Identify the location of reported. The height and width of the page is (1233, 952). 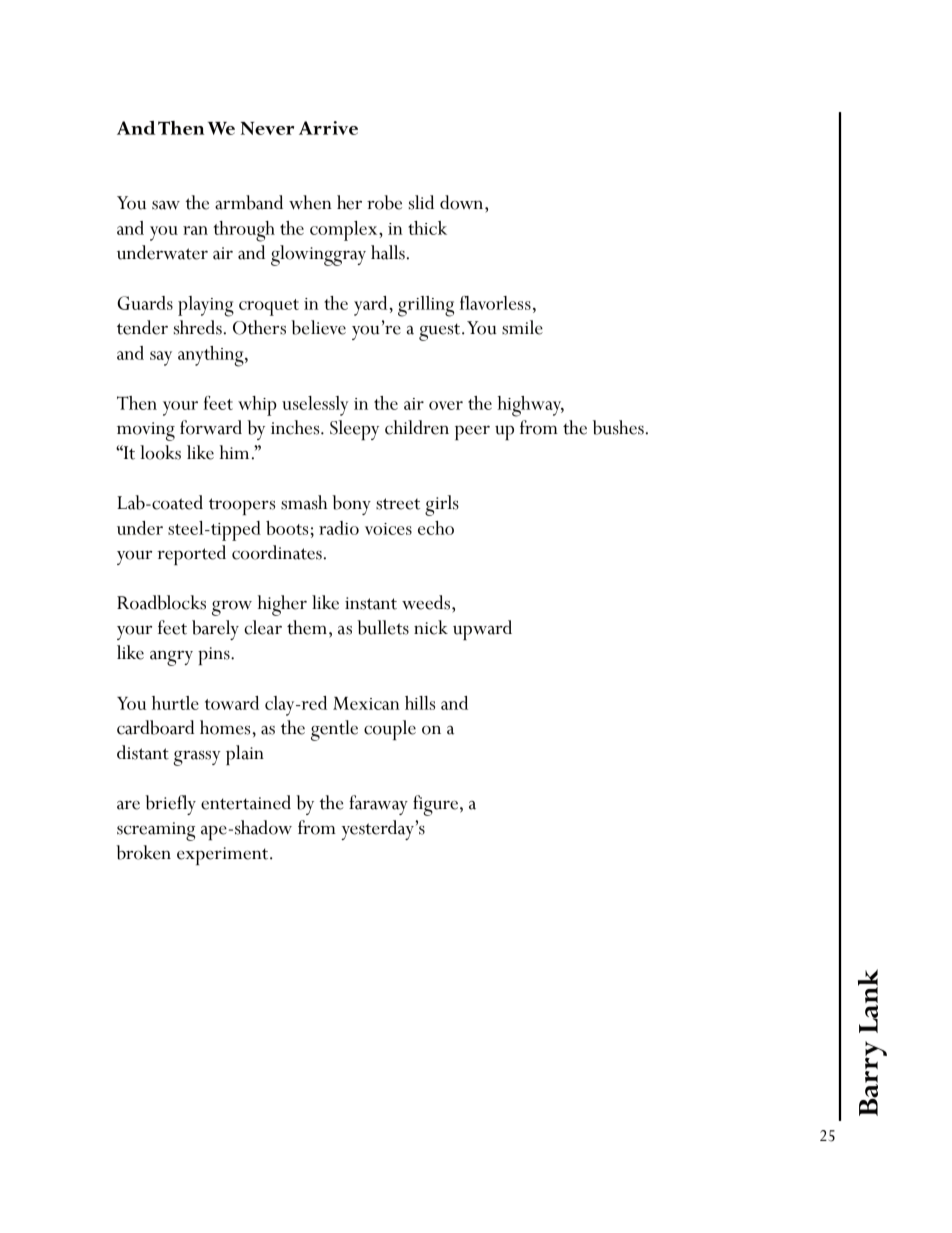
(191, 555).
